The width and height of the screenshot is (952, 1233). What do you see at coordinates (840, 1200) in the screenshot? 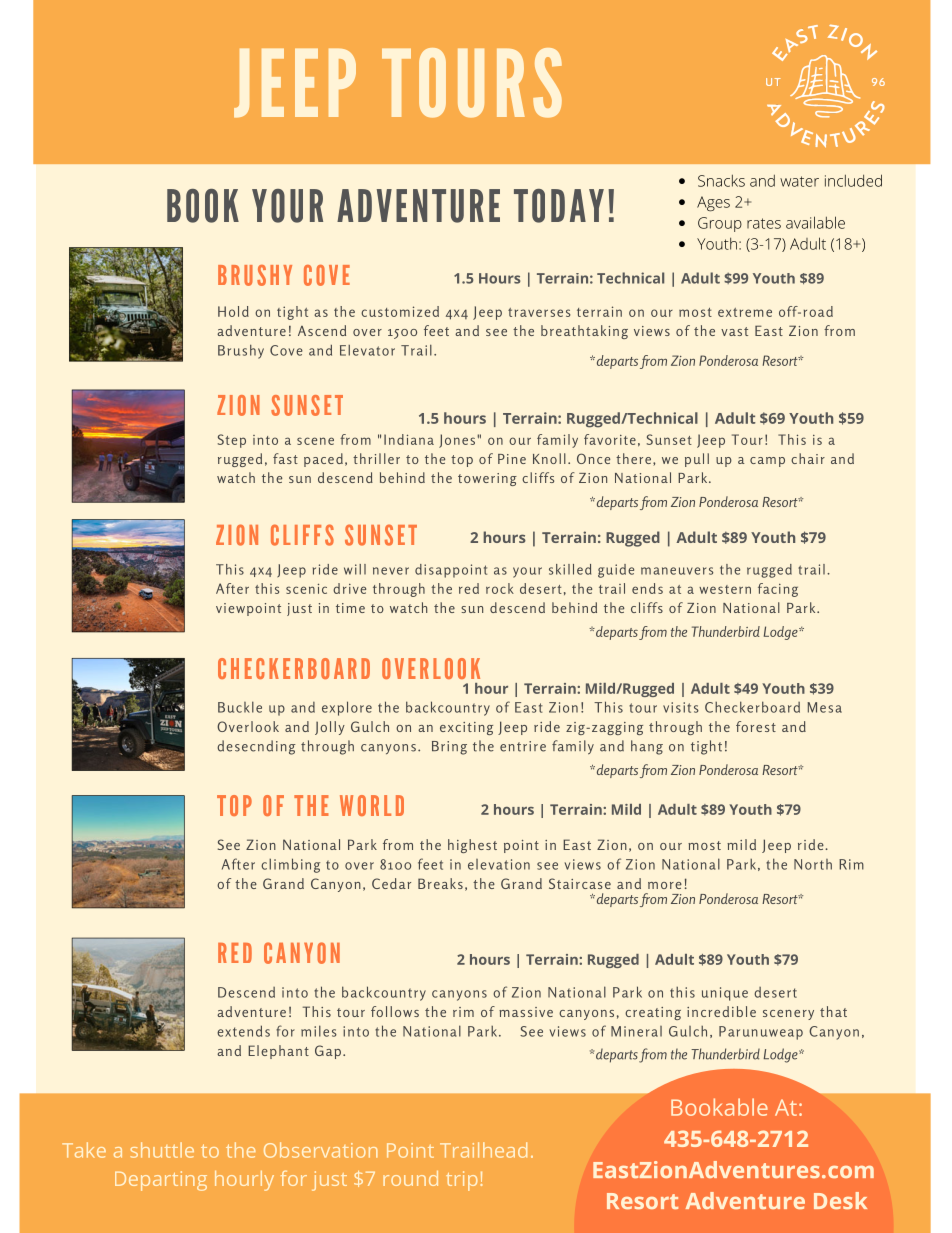
I see `Desk` at bounding box center [840, 1200].
